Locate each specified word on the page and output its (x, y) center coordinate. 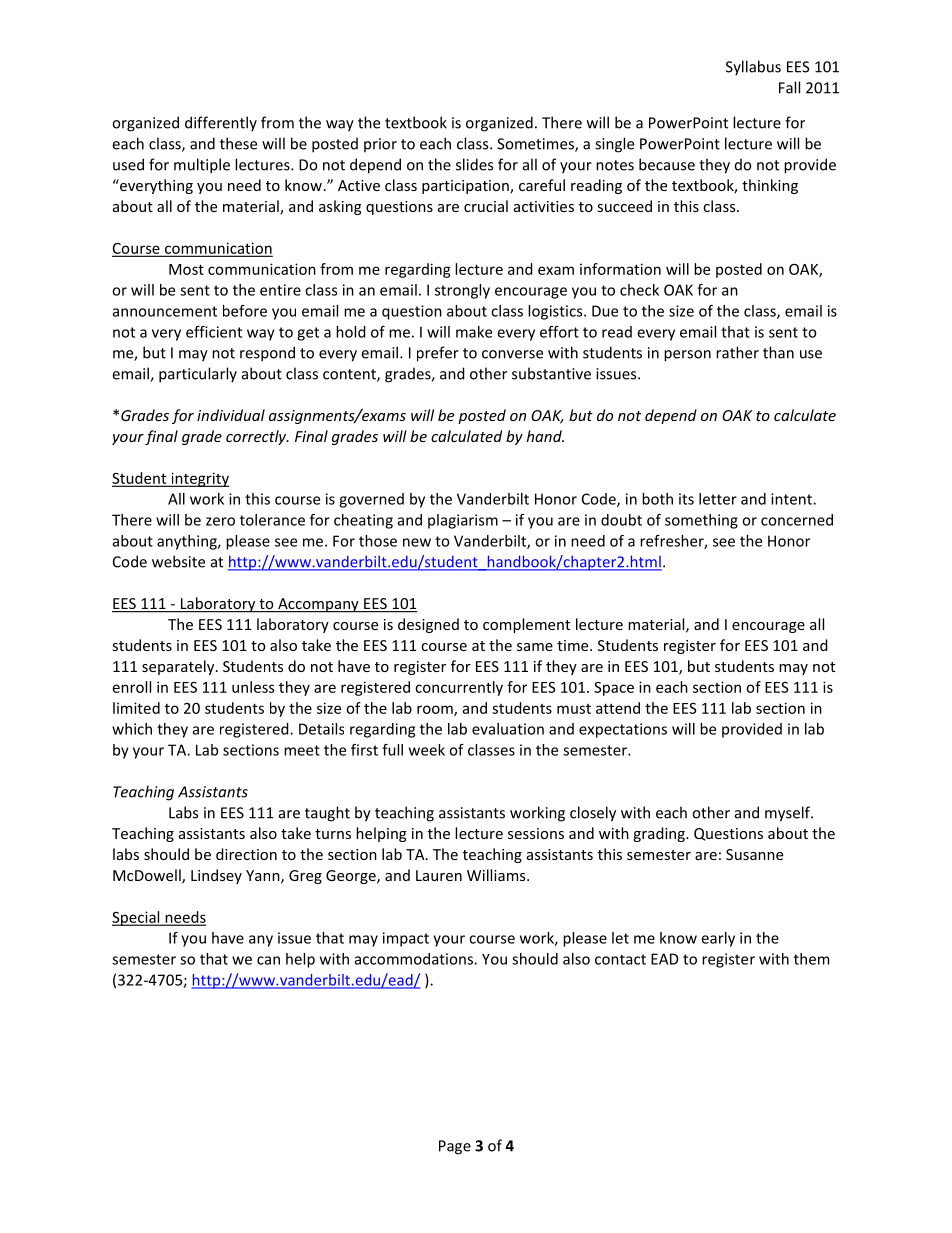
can (268, 960)
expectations (623, 730)
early (718, 939)
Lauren (439, 875)
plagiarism (463, 521)
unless (253, 687)
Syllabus (753, 68)
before (245, 311)
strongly (462, 291)
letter (718, 499)
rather (737, 352)
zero (220, 521)
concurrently (459, 688)
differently (221, 124)
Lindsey (216, 876)
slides (474, 164)
